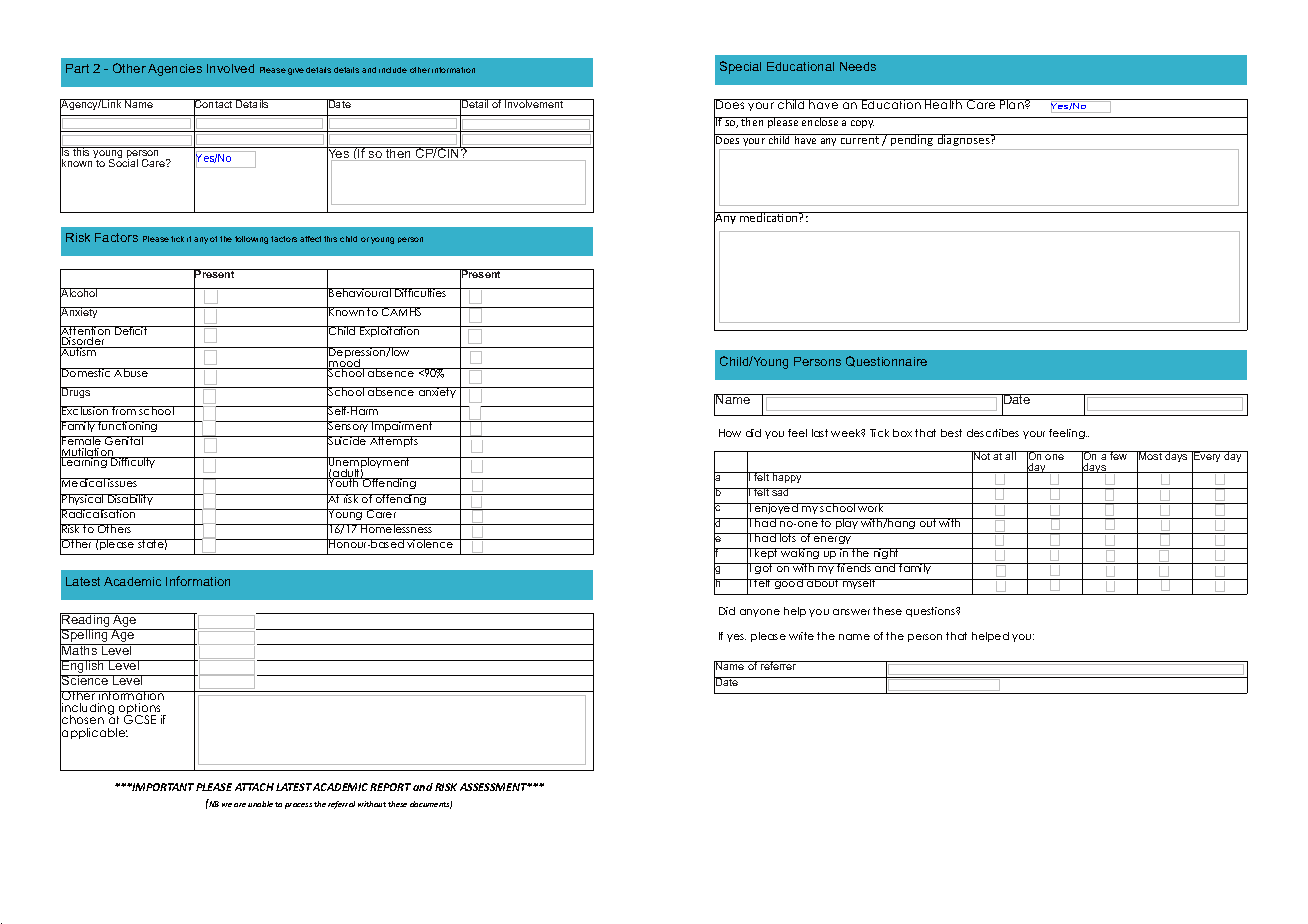 Image resolution: width=1308 pixels, height=924 pixels. I want to click on Health, so click(944, 104).
